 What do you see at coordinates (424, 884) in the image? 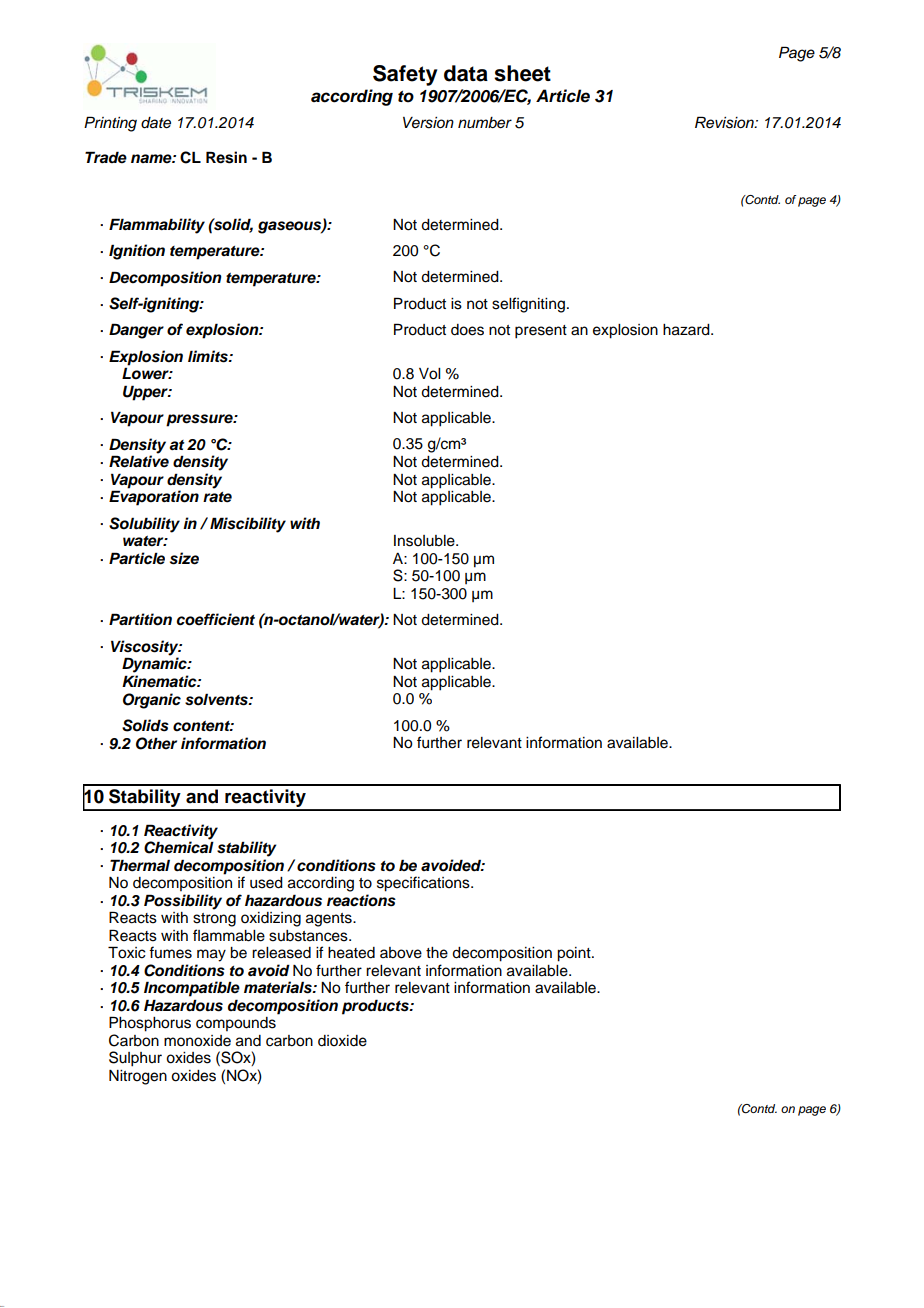
I see `specifications` at bounding box center [424, 884].
